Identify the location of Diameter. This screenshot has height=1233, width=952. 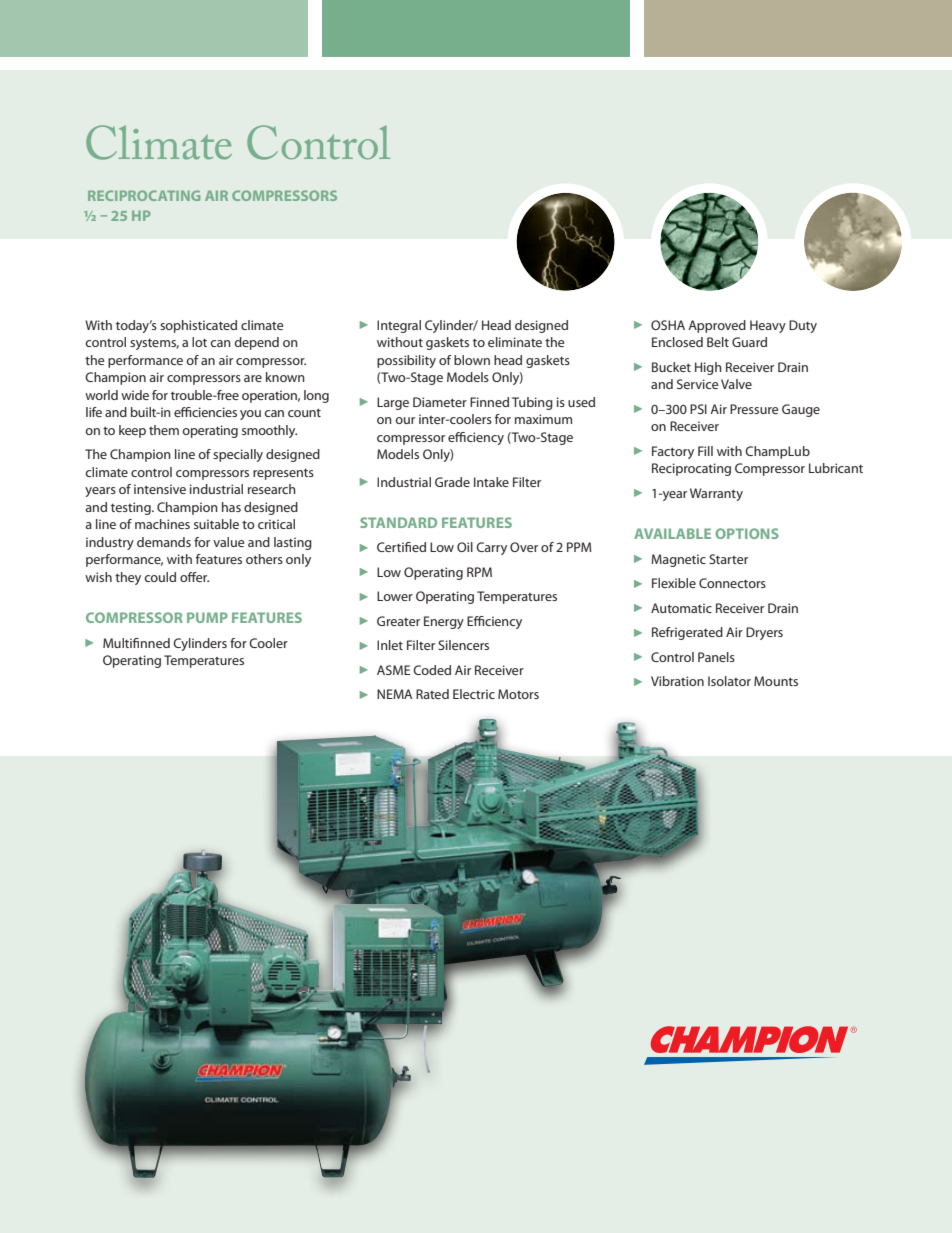
(440, 402).
